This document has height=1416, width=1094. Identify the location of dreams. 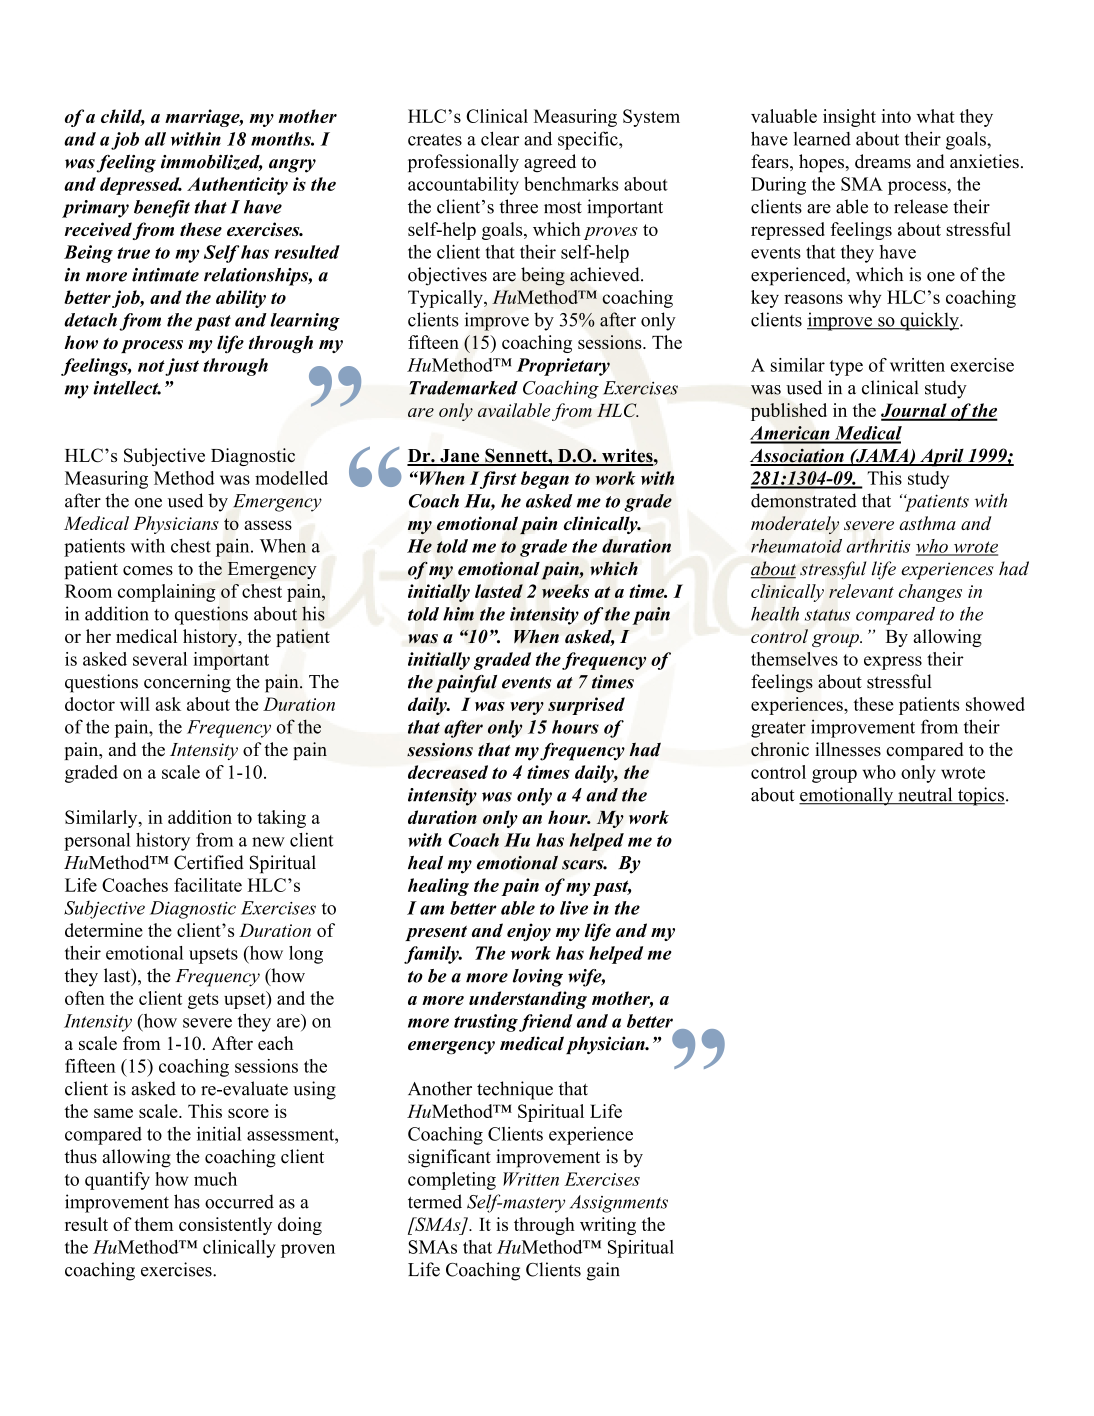
(883, 161).
